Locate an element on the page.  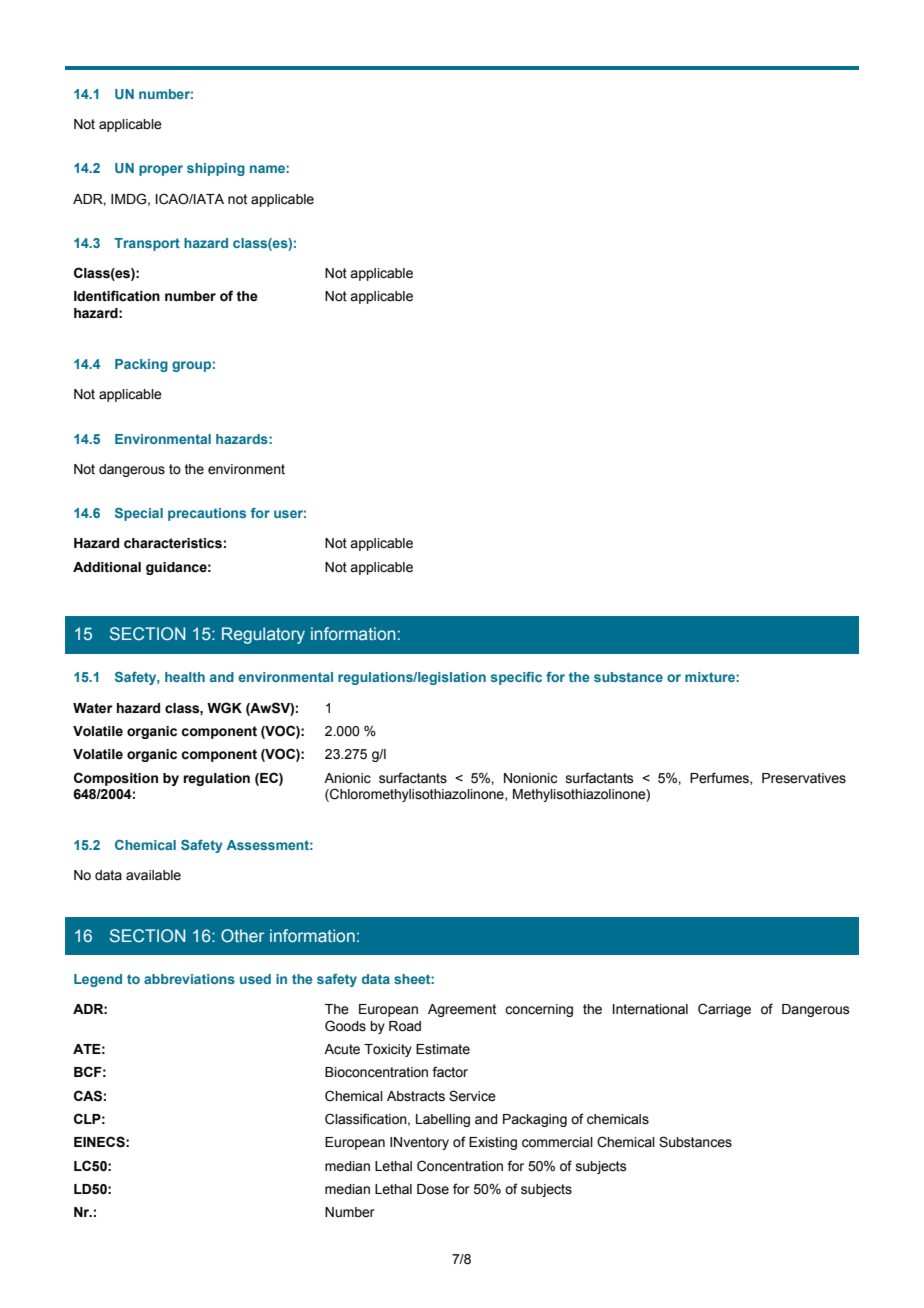
commercial is located at coordinates (557, 1142).
